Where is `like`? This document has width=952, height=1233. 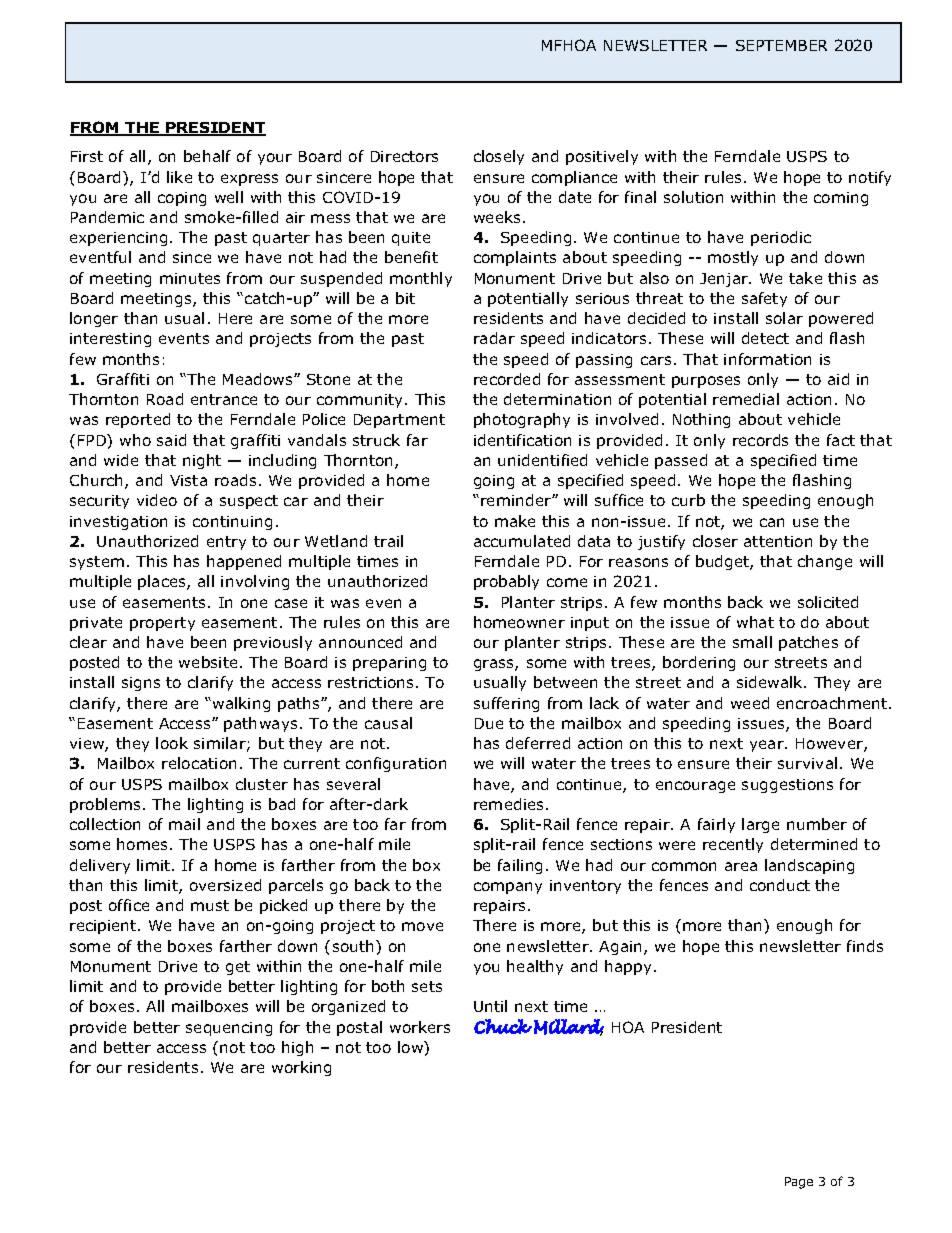
like is located at coordinates (179, 177).
